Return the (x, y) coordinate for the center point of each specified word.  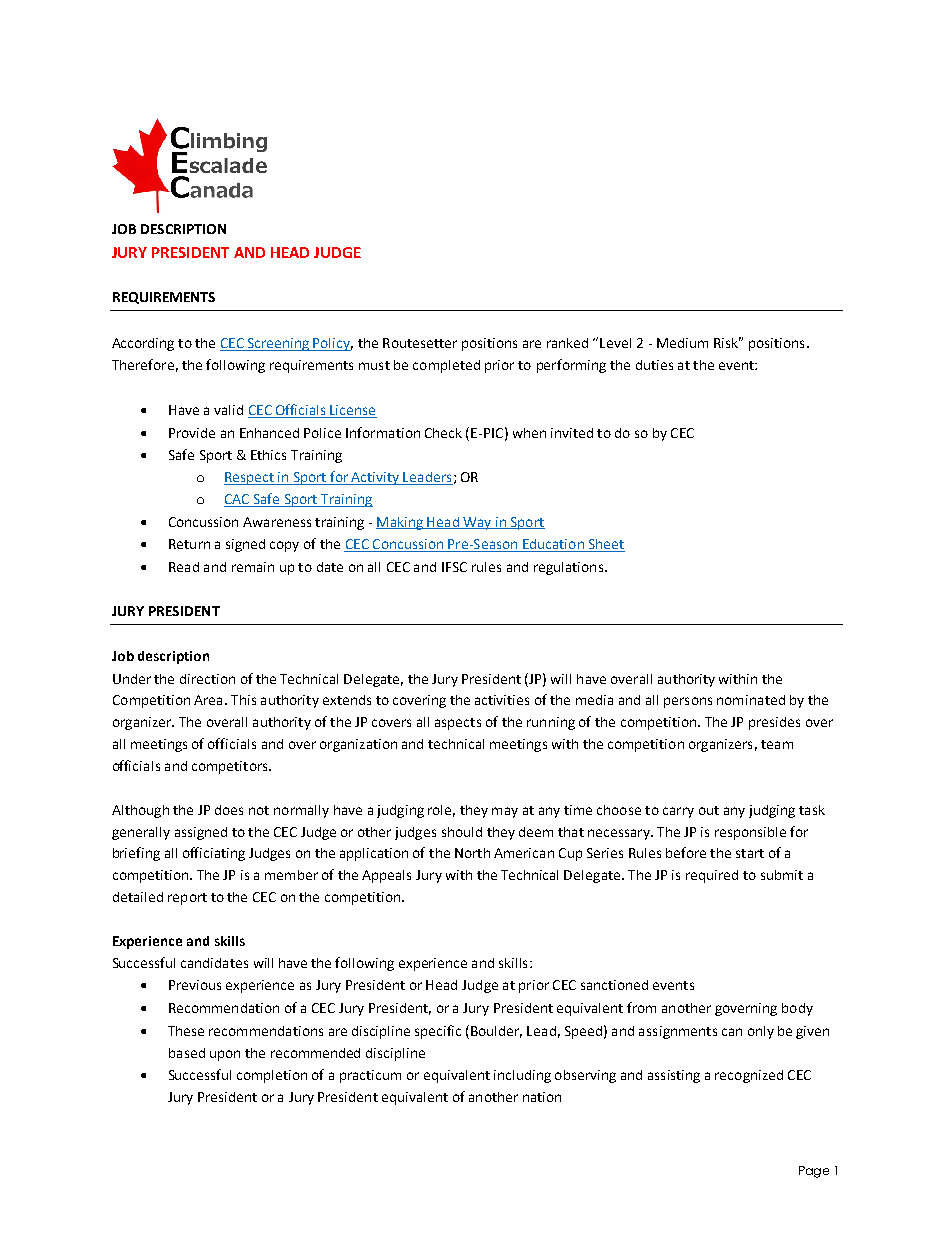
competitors (231, 767)
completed (446, 366)
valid (228, 410)
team (777, 744)
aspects (458, 724)
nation (542, 1097)
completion (272, 1076)
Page (814, 1172)
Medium (682, 343)
